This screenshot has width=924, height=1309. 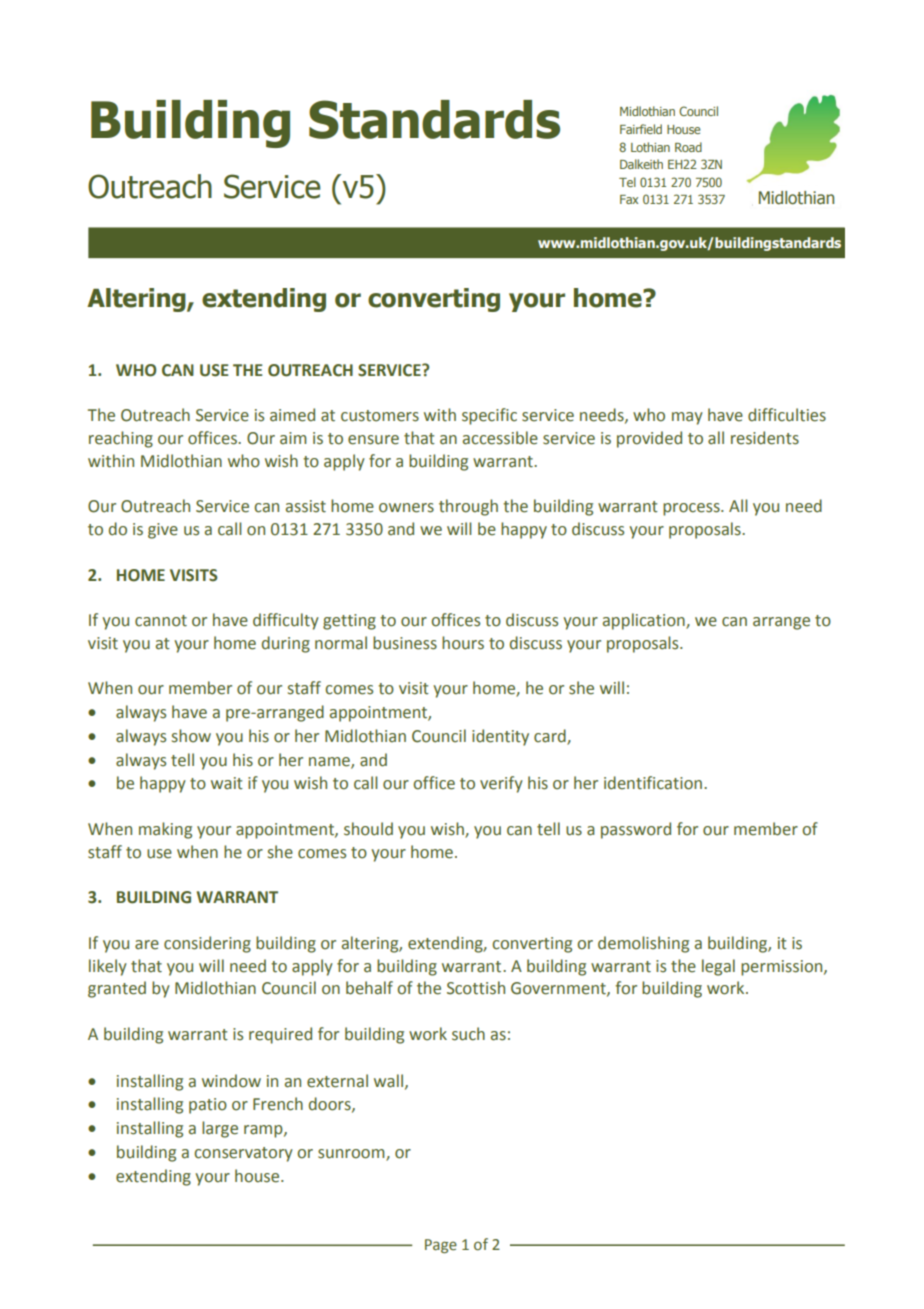 I want to click on hours, so click(x=463, y=643).
